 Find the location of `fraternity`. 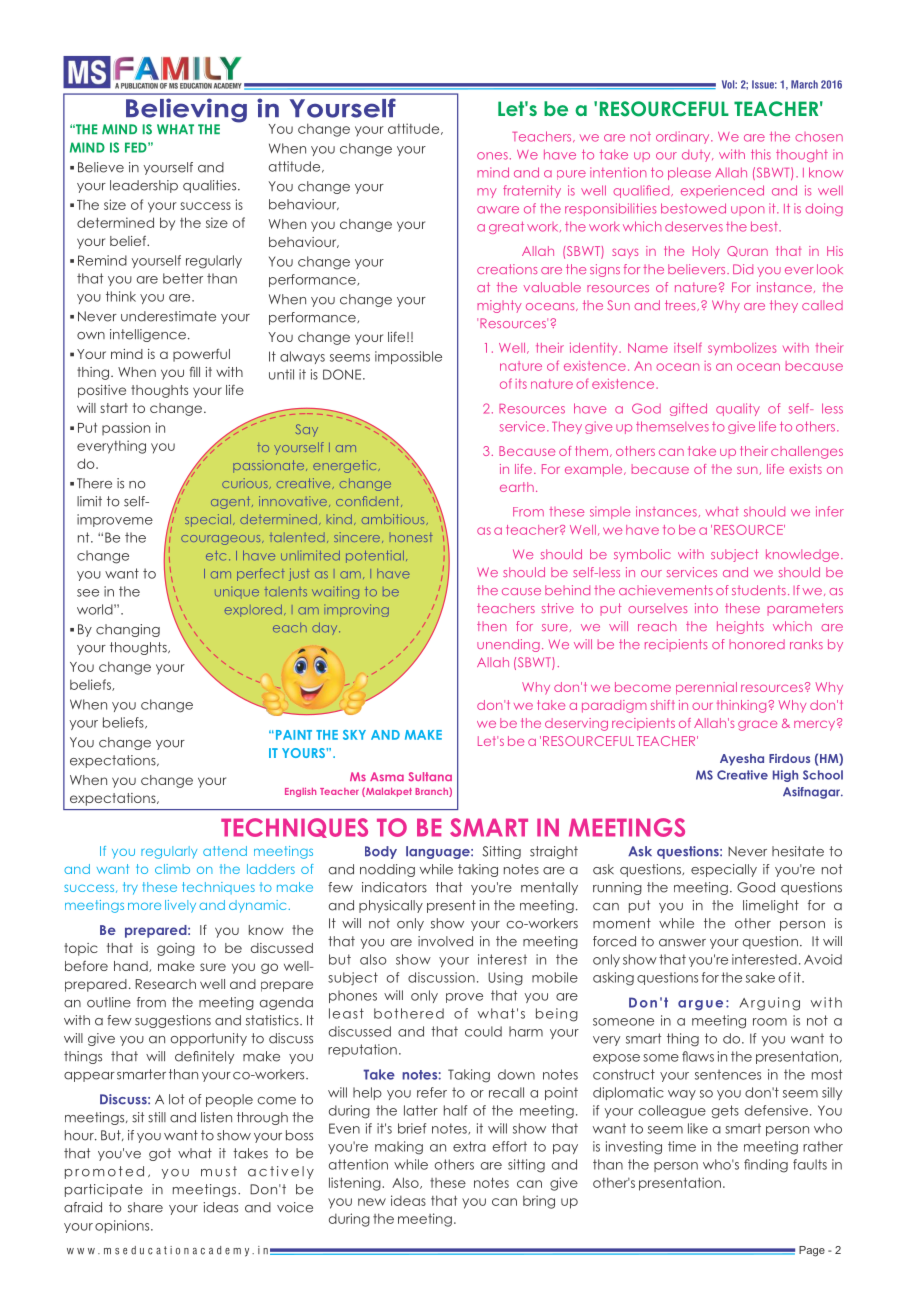

fraternity is located at coordinates (532, 191).
